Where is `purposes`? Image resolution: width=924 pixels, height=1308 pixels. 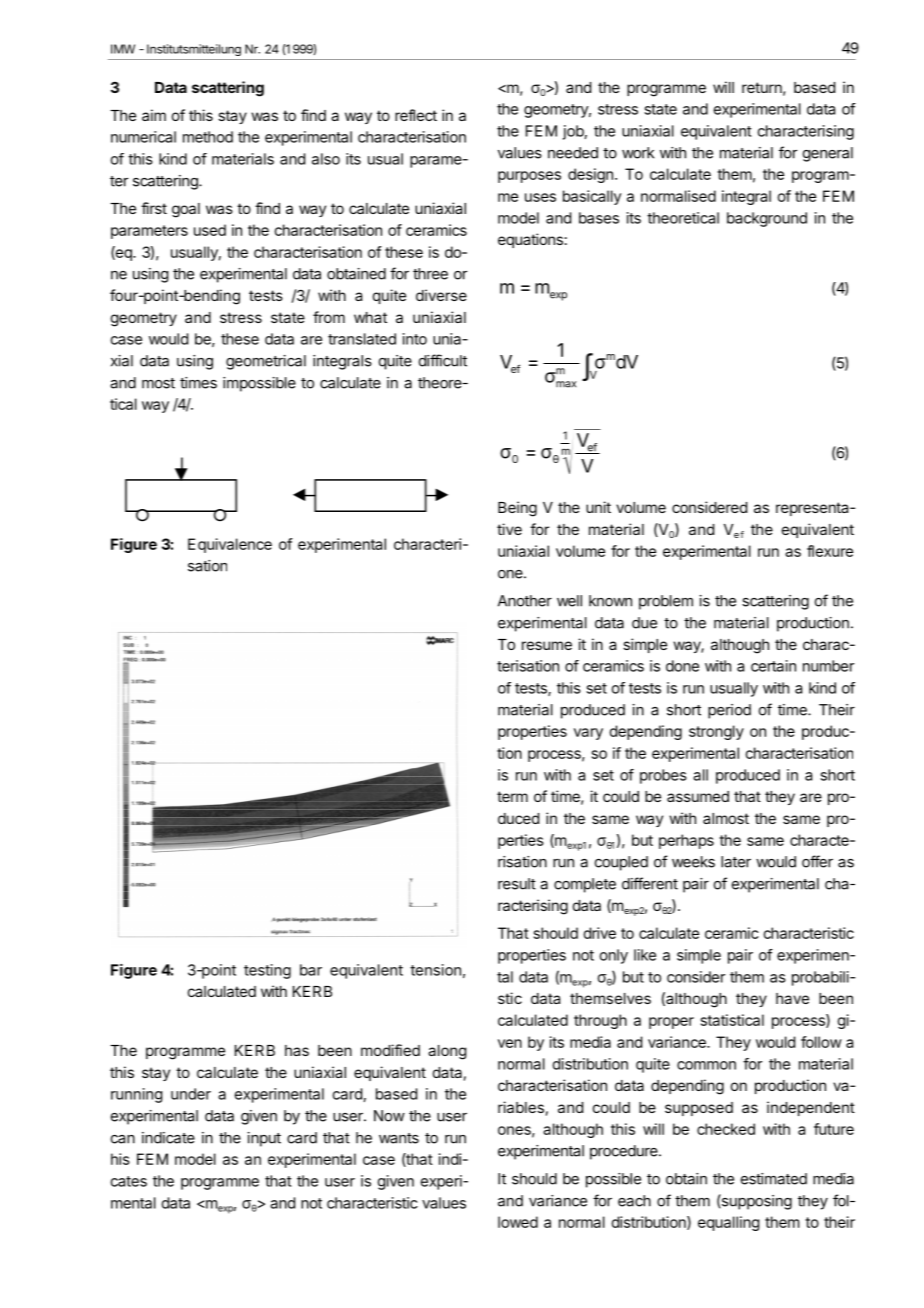 purposes is located at coordinates (529, 177).
